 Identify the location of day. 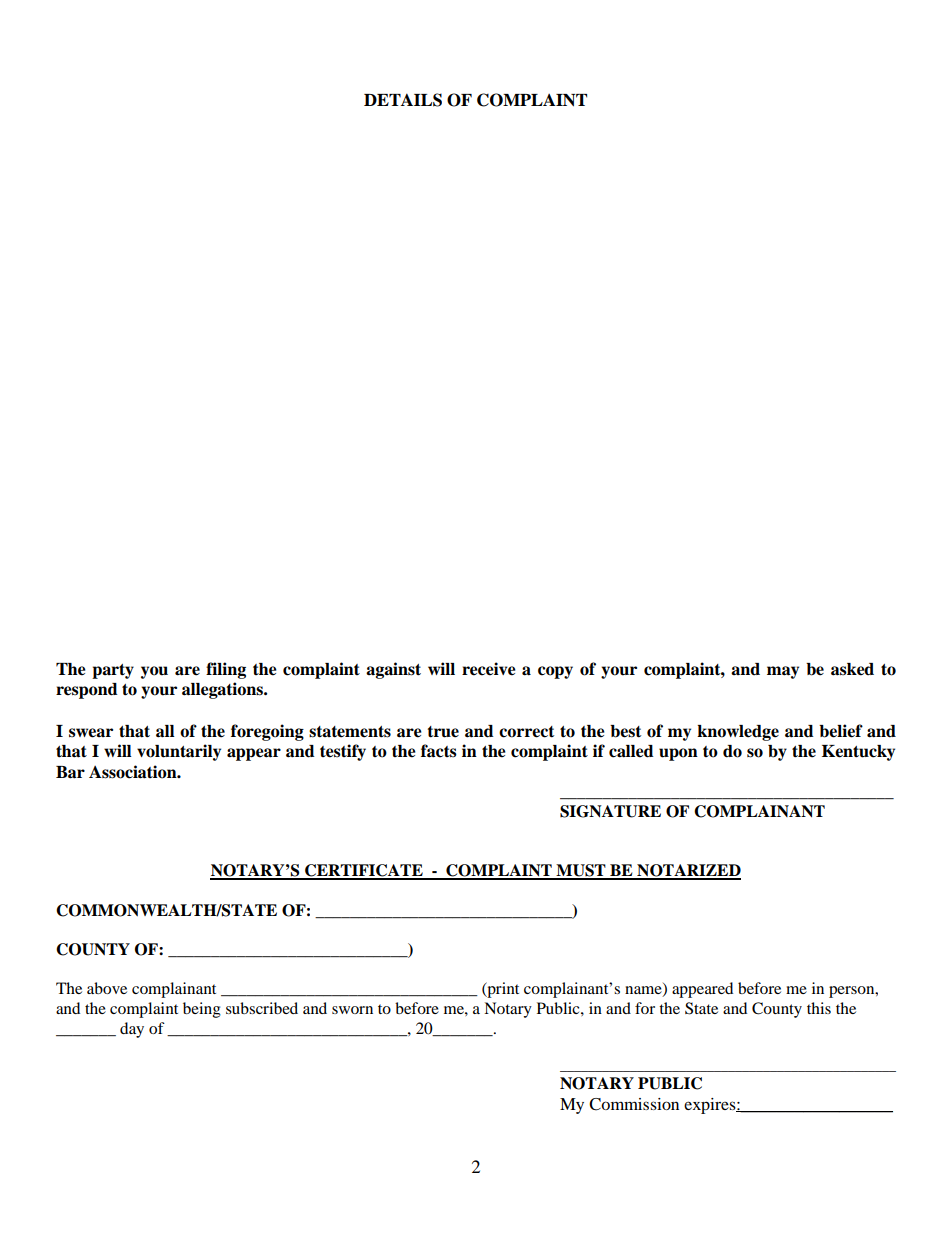
(132, 1030).
